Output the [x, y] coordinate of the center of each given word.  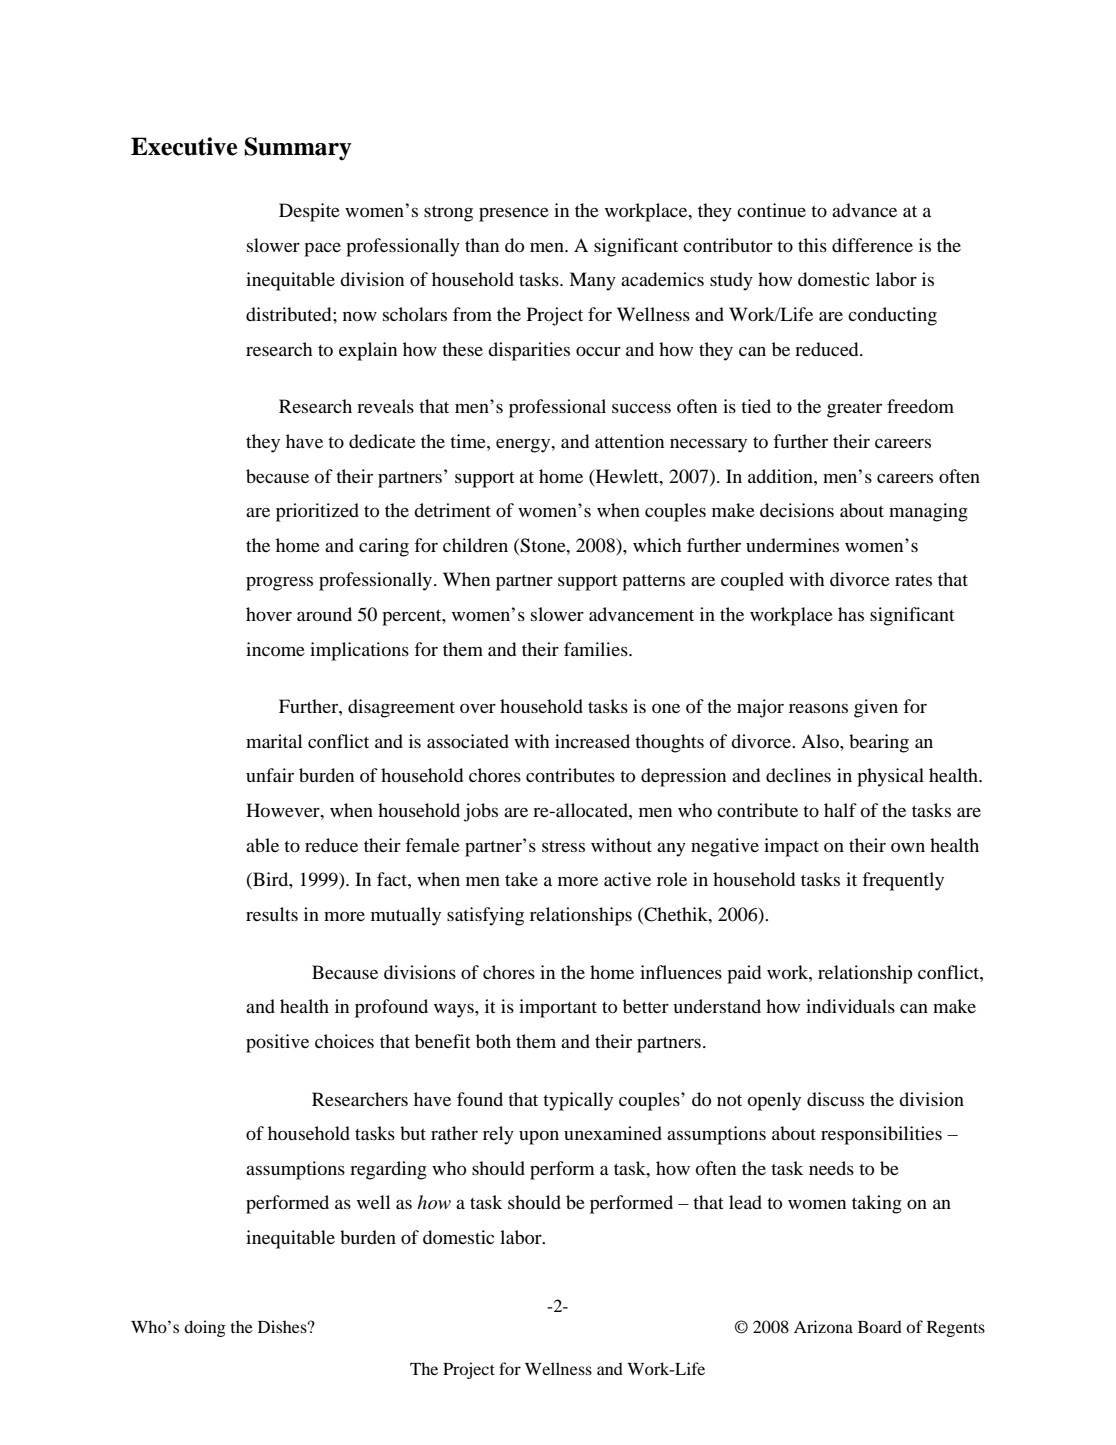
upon [539, 1137]
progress [279, 583]
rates [913, 580]
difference [872, 245]
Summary [298, 149]
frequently [903, 881]
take [521, 879]
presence [514, 215]
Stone [544, 545]
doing [205, 1328]
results [272, 914]
